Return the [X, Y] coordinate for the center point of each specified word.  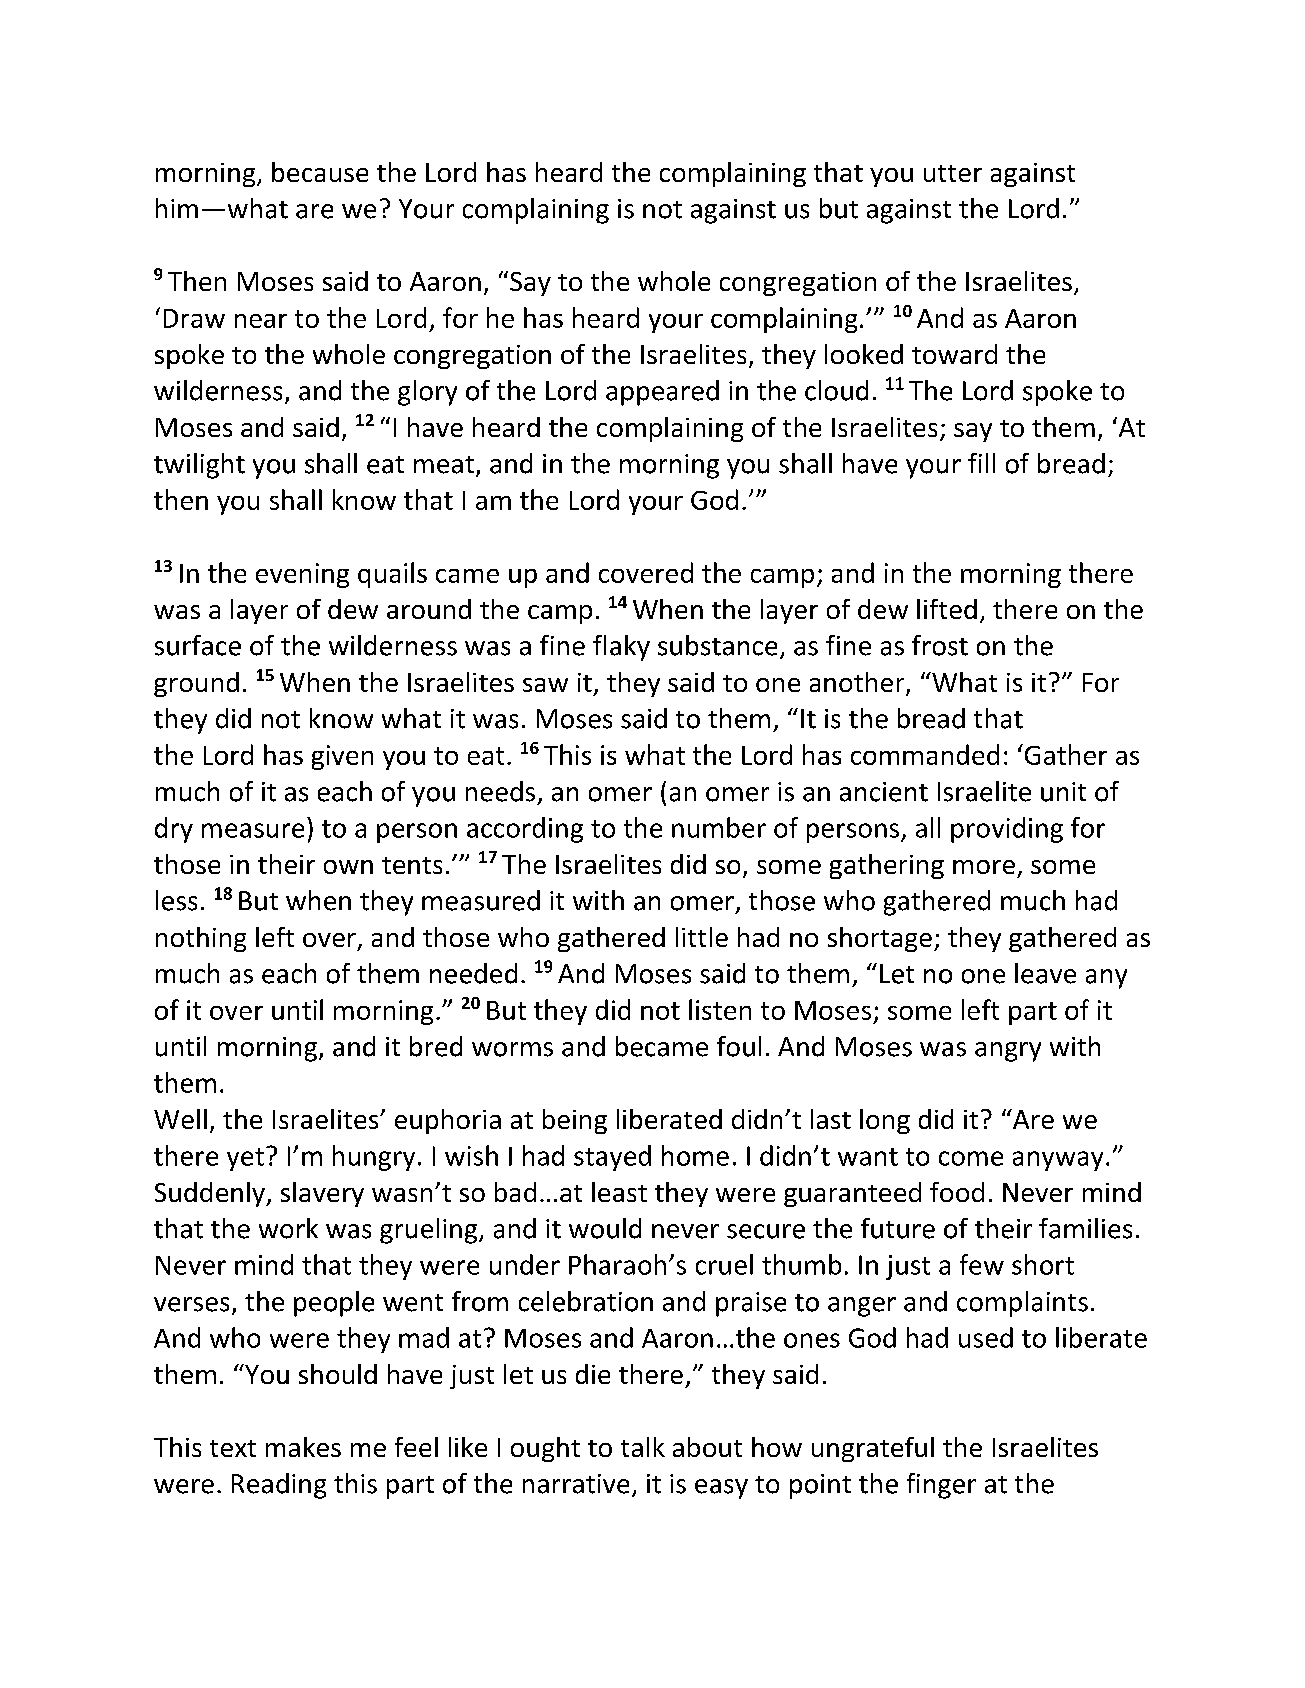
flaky [621, 648]
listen [720, 1009]
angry [1008, 1052]
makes [303, 1447]
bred [436, 1046]
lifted [947, 609]
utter [953, 173]
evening [302, 575]
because [320, 172]
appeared [662, 393]
